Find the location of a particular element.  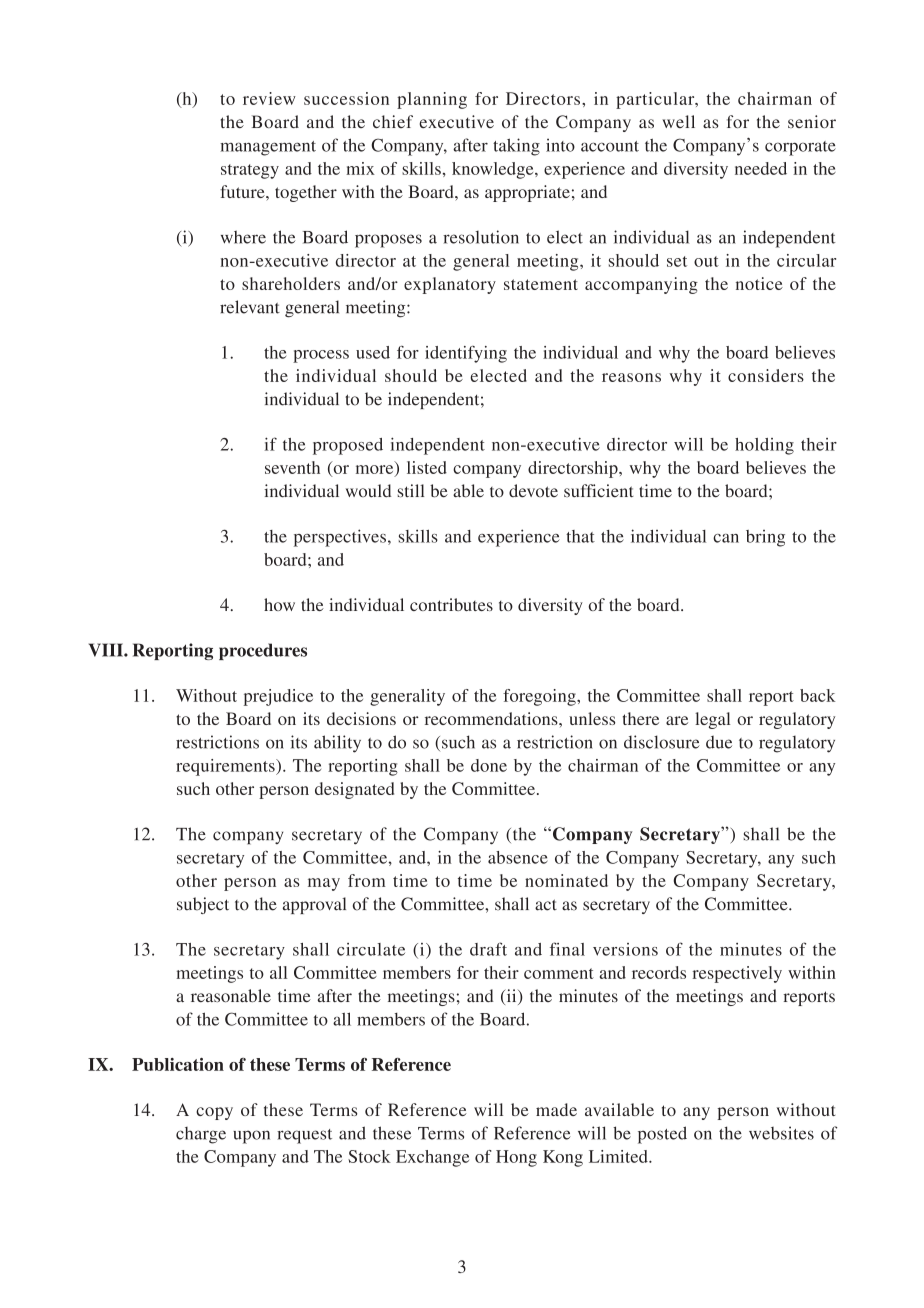

done is located at coordinates (489, 765).
